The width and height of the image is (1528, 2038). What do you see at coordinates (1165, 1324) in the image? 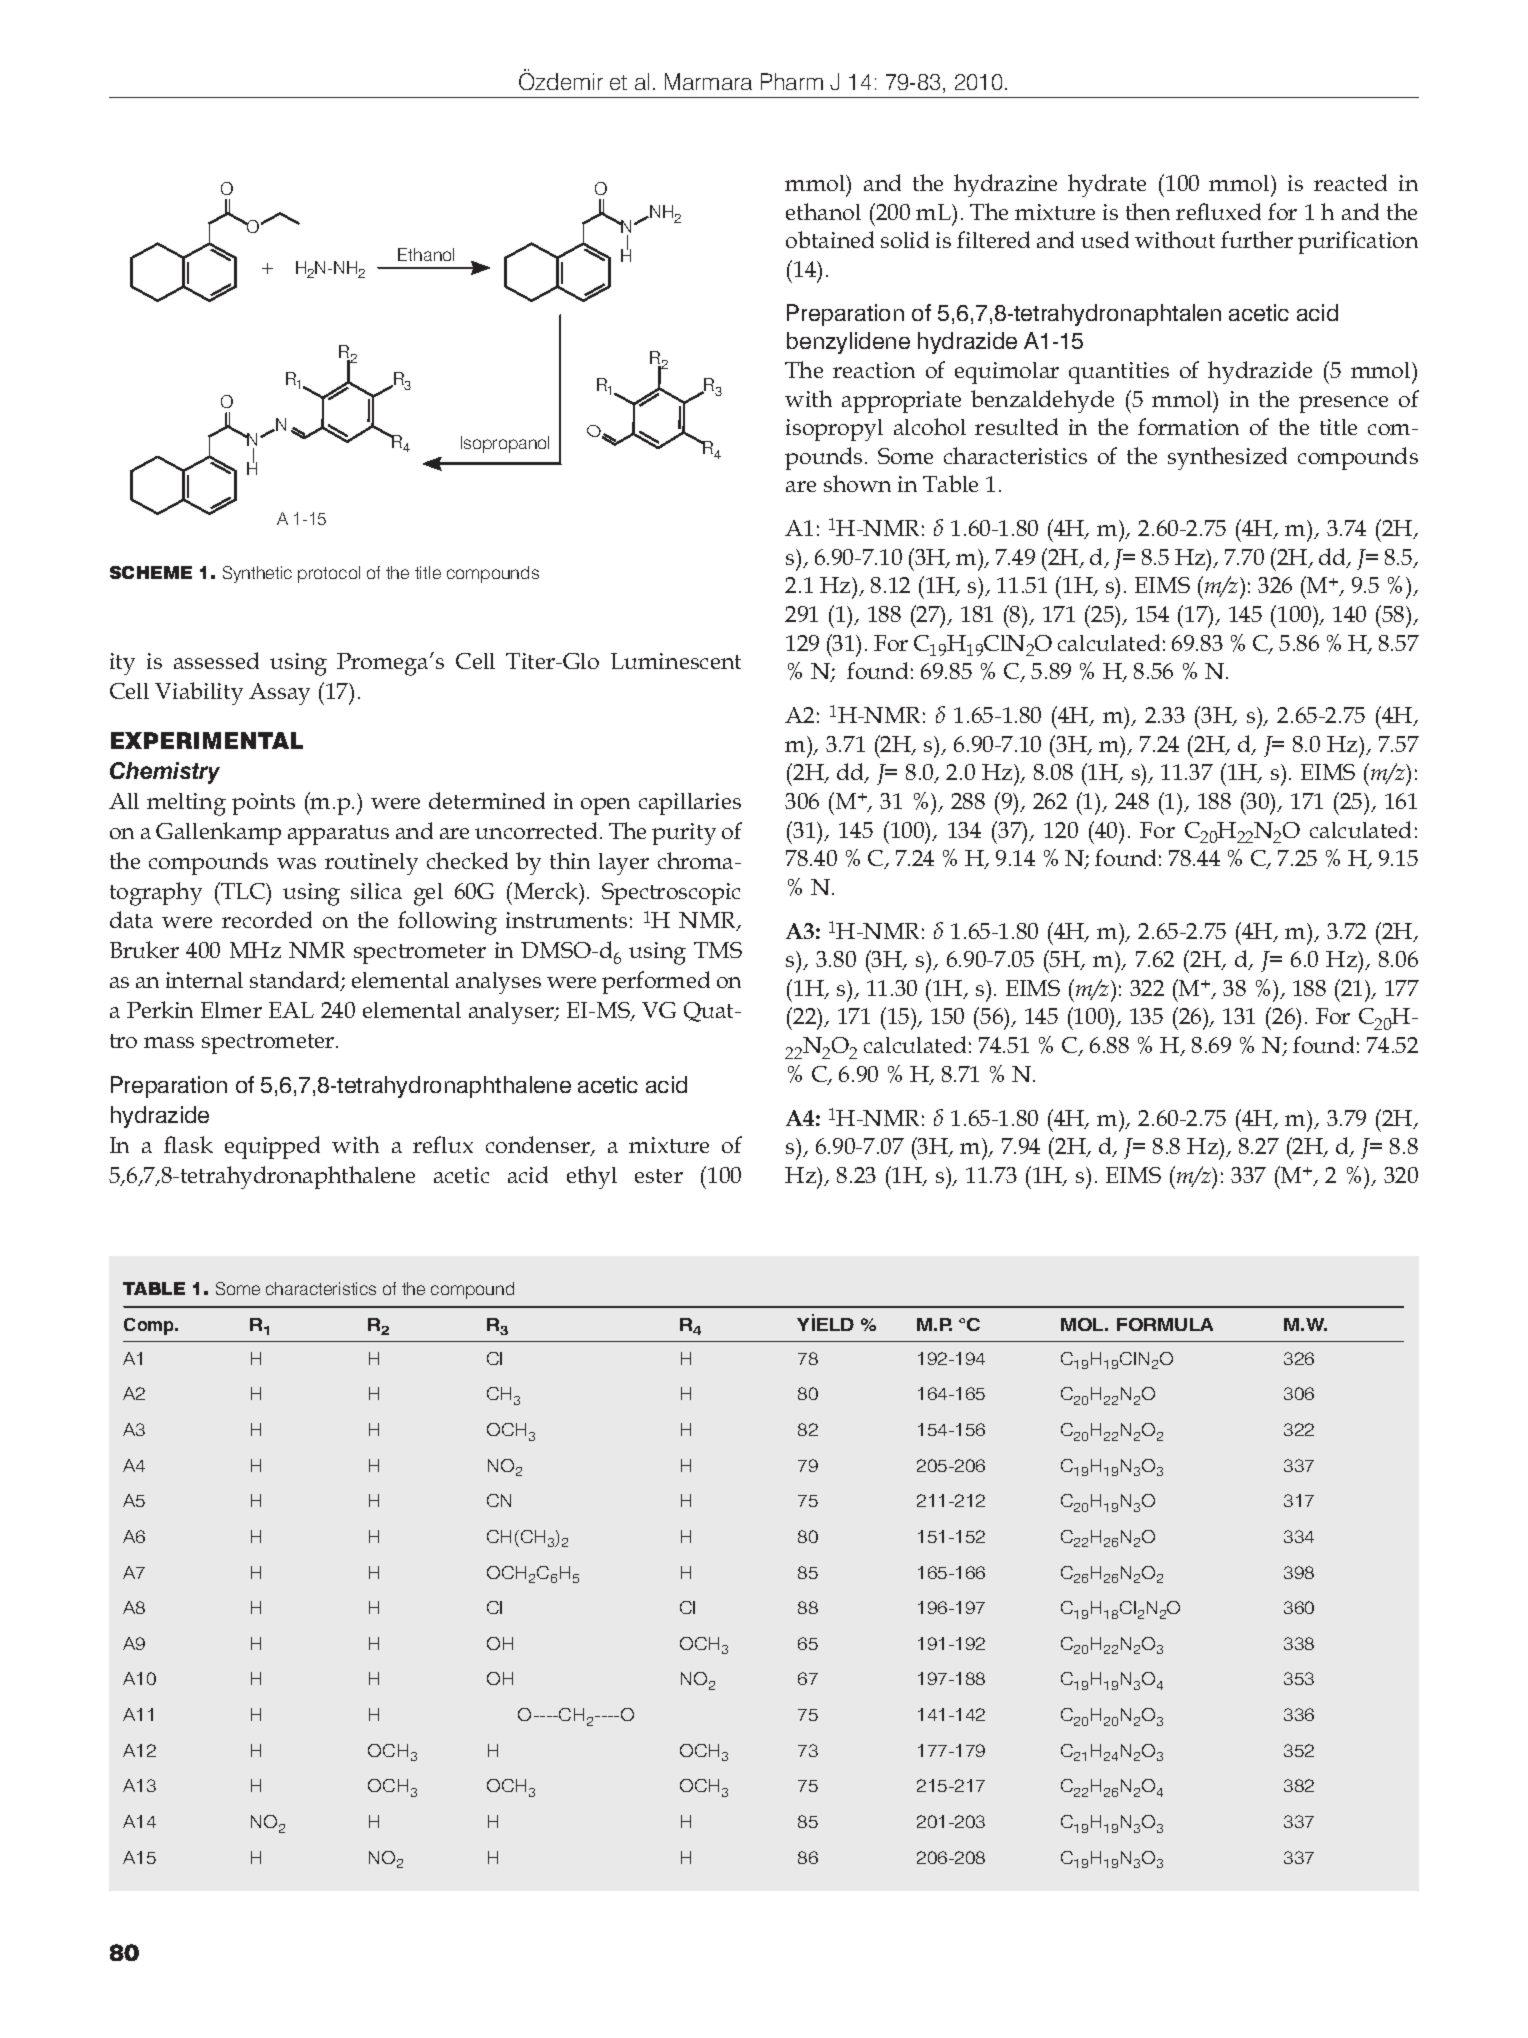
I see `FORMULA` at bounding box center [1165, 1324].
